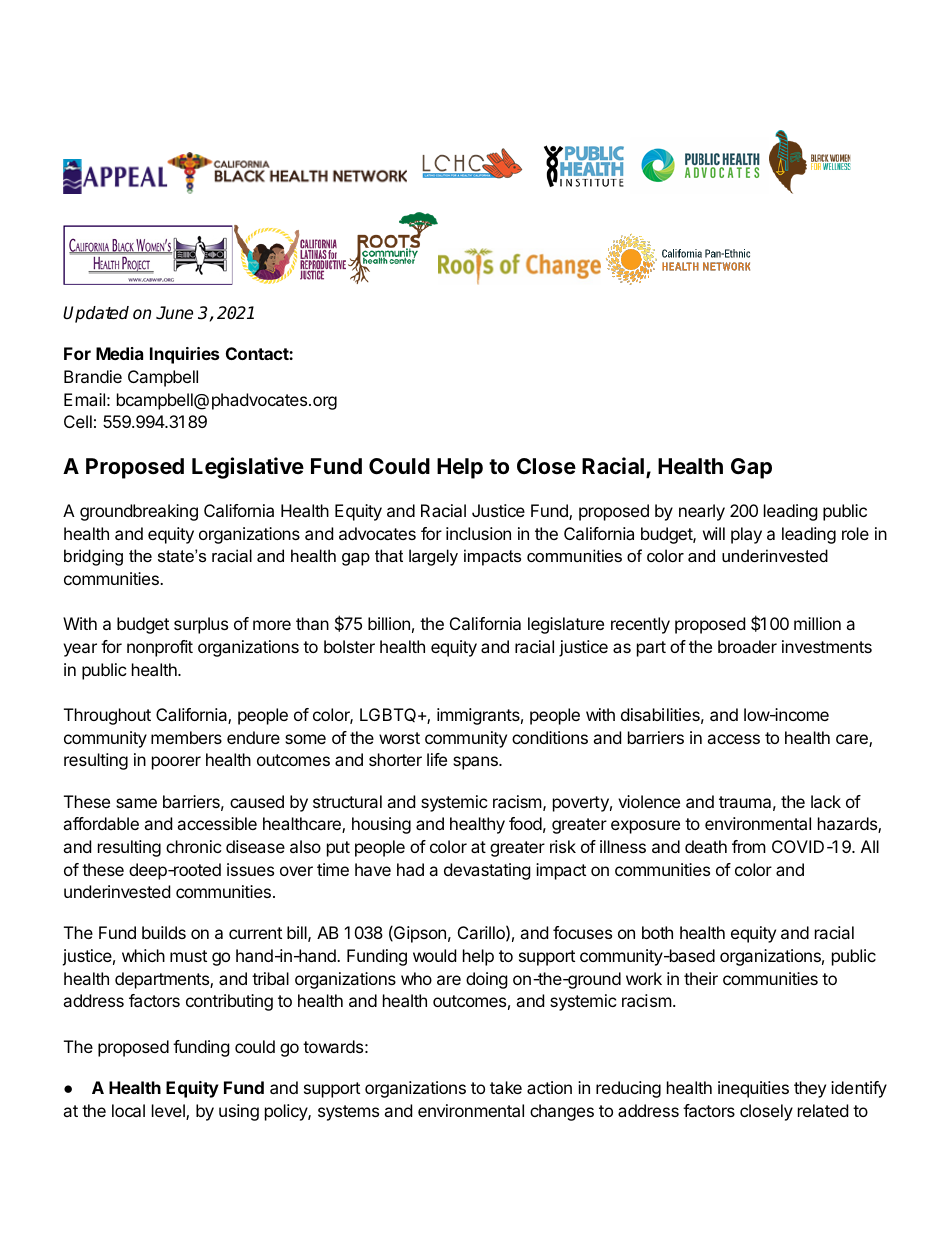 This screenshot has height=1233, width=952. I want to click on inclusion, so click(478, 533).
